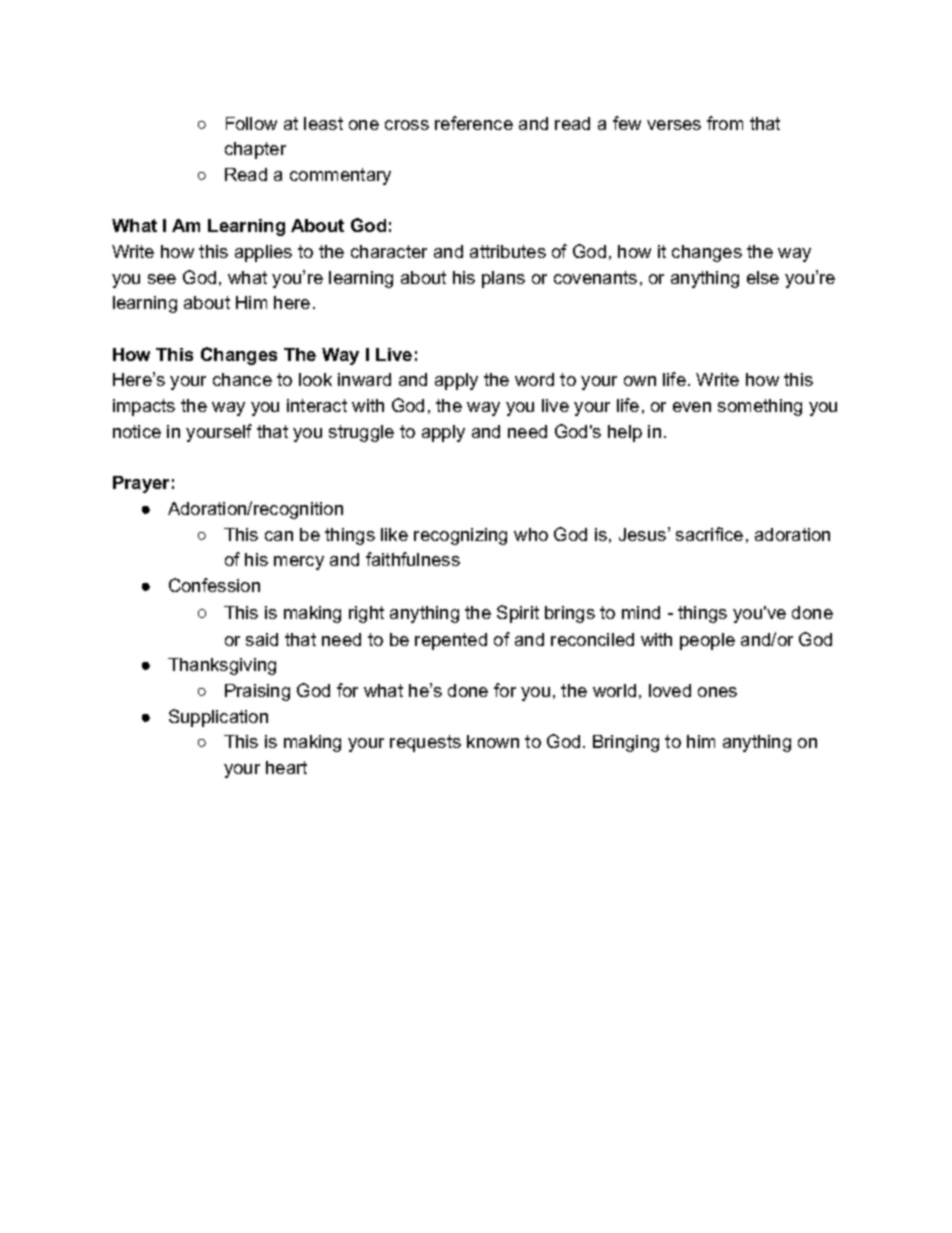 The width and height of the page is (952, 1233). I want to click on verses, so click(674, 125).
